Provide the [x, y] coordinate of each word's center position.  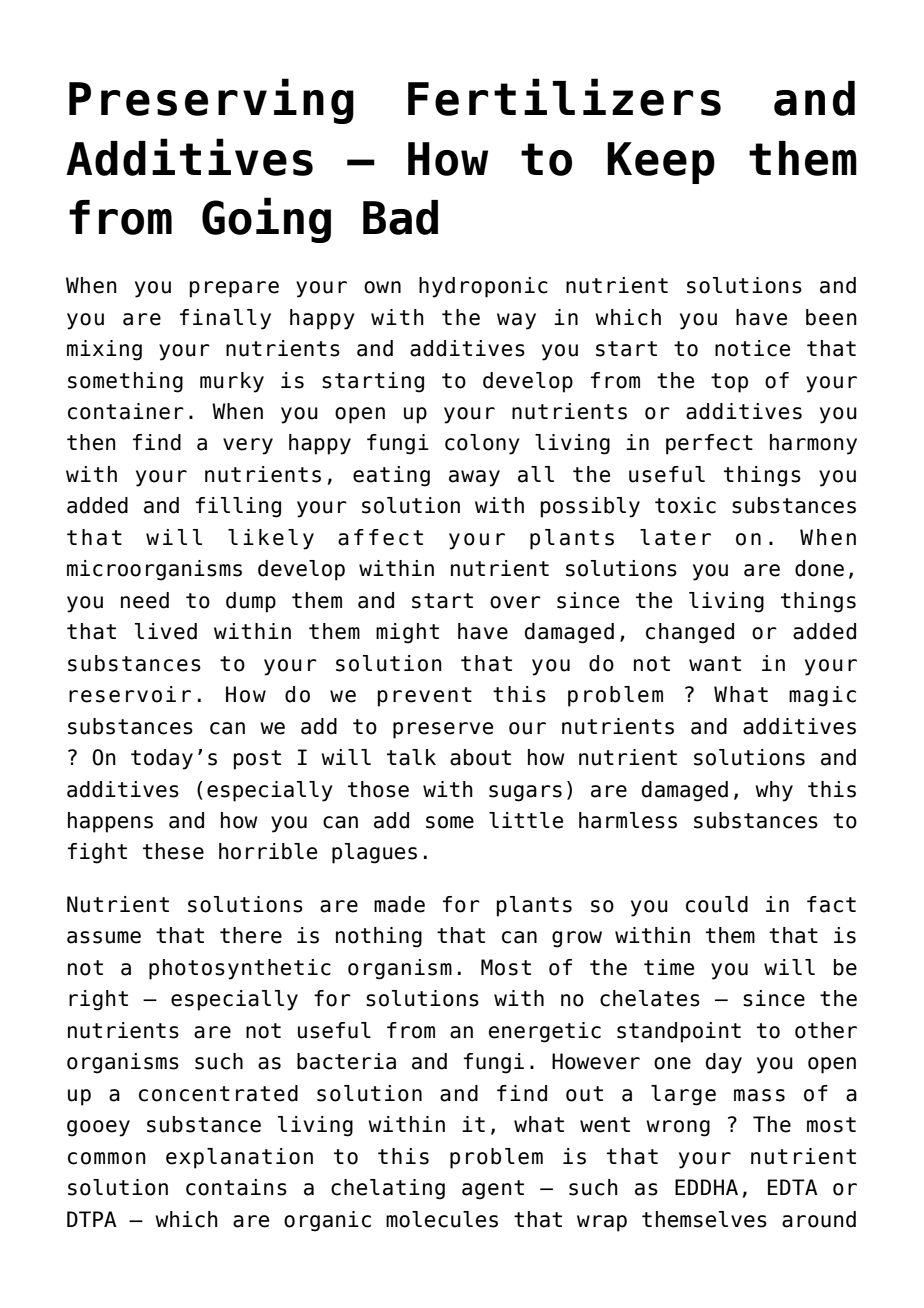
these [173, 851]
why [774, 791]
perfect [709, 444]
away [474, 478]
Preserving [211, 101]
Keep [661, 163]
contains [236, 1187]
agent [493, 1190]
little [526, 820]
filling [238, 507]
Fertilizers [564, 97]
